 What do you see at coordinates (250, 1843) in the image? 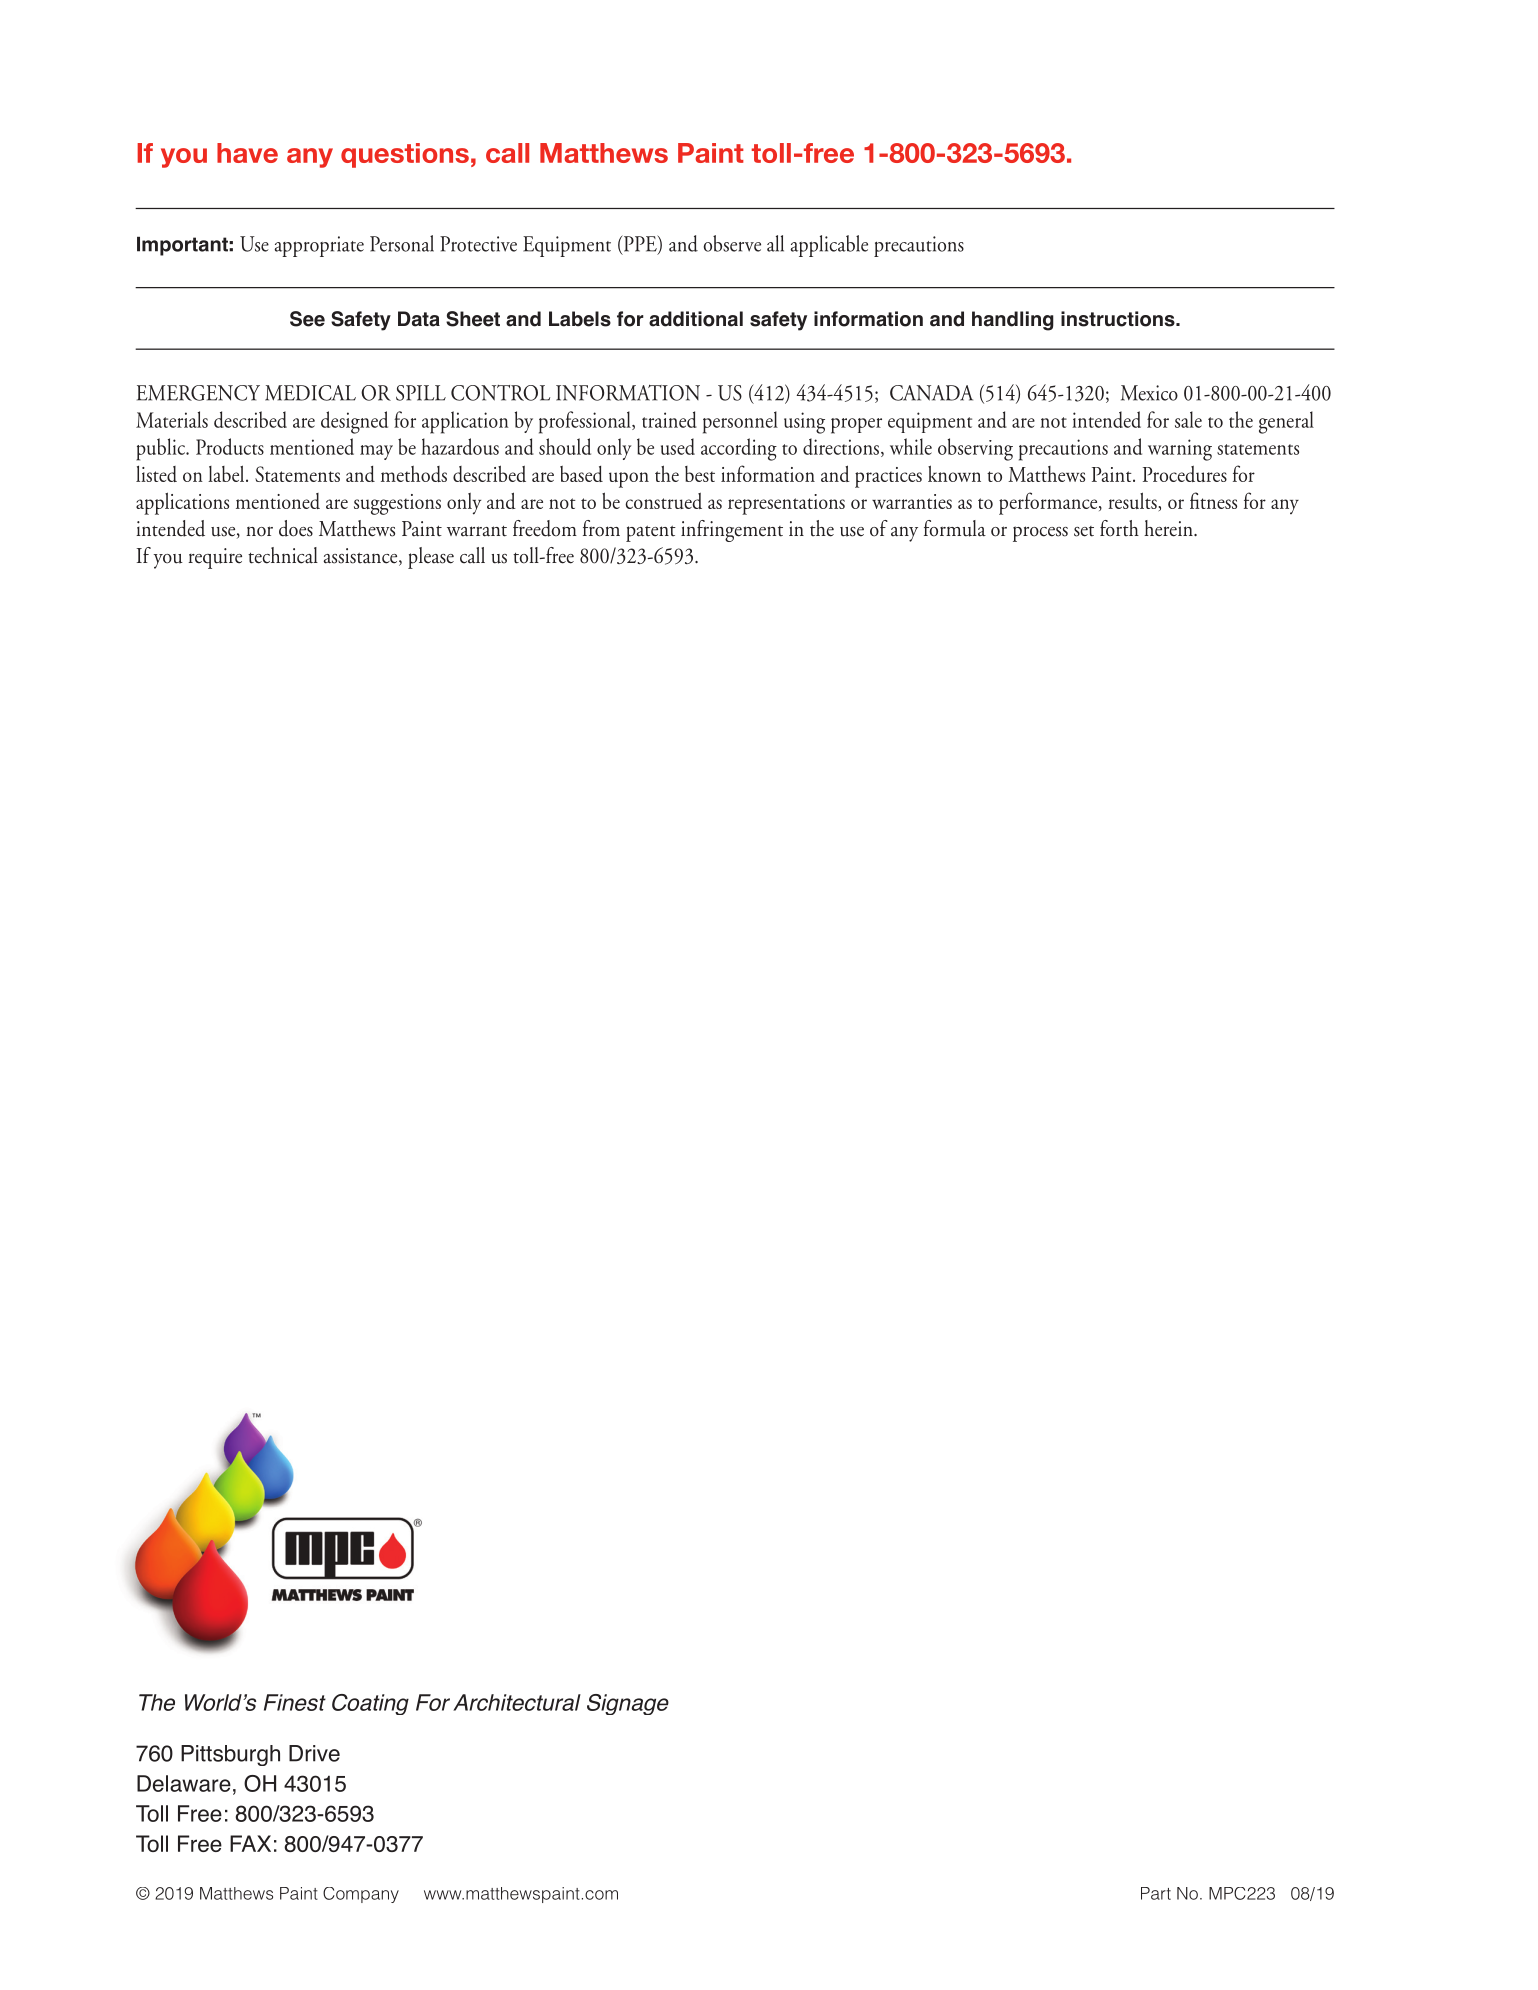
I see `FAX` at bounding box center [250, 1843].
